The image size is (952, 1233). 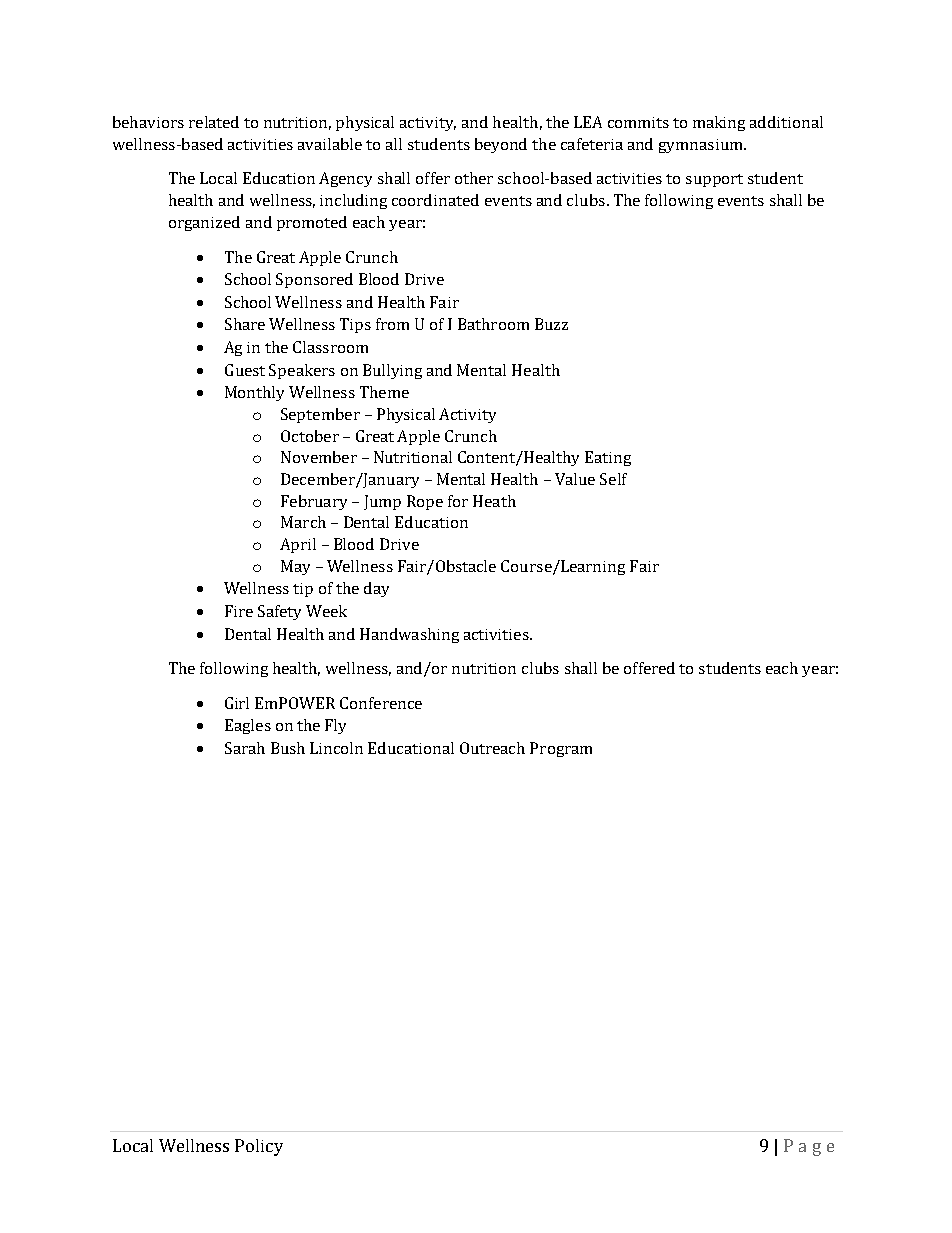 I want to click on Self, so click(x=613, y=479).
